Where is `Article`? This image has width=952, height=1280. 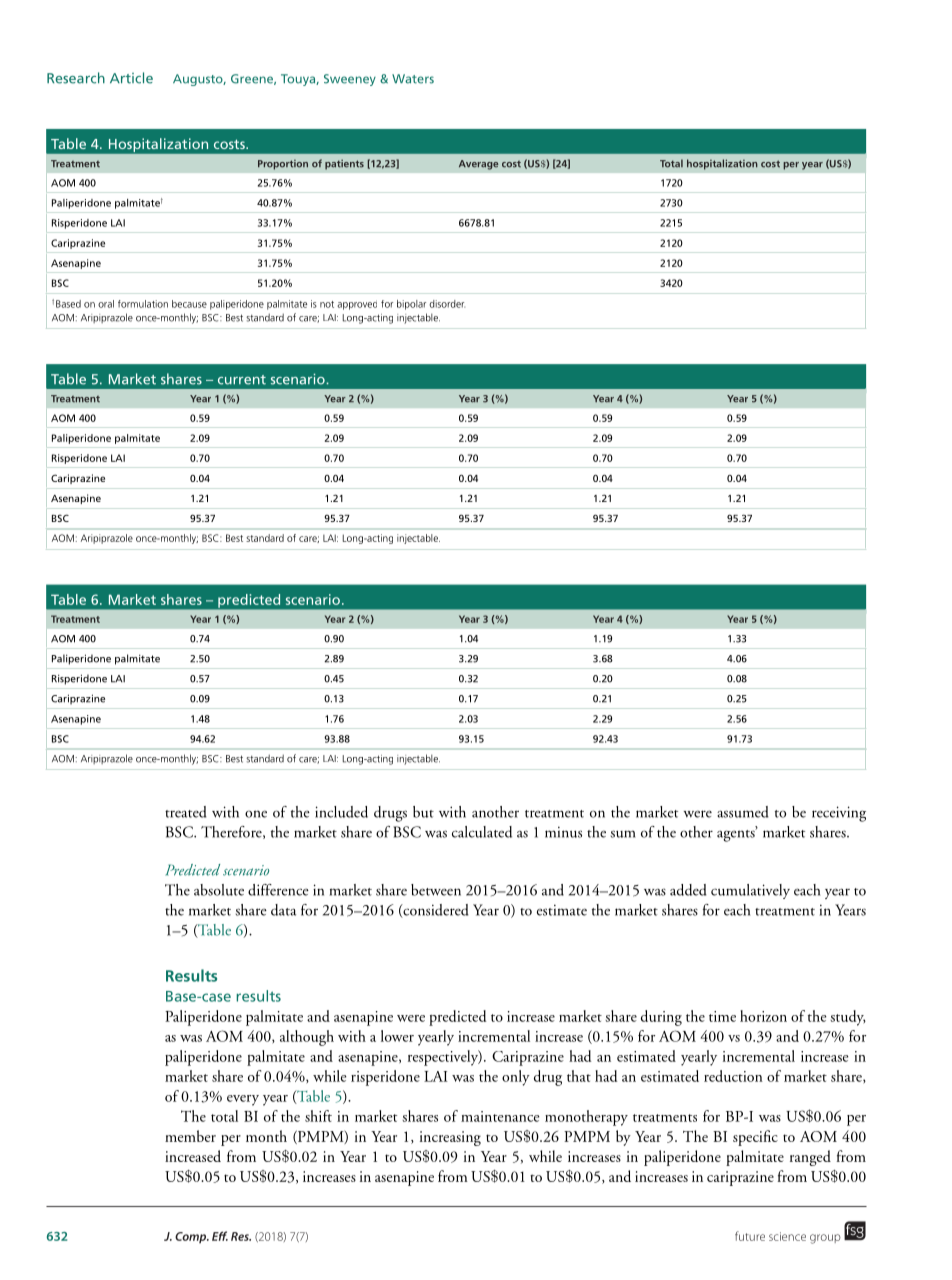 Article is located at coordinates (131, 78).
